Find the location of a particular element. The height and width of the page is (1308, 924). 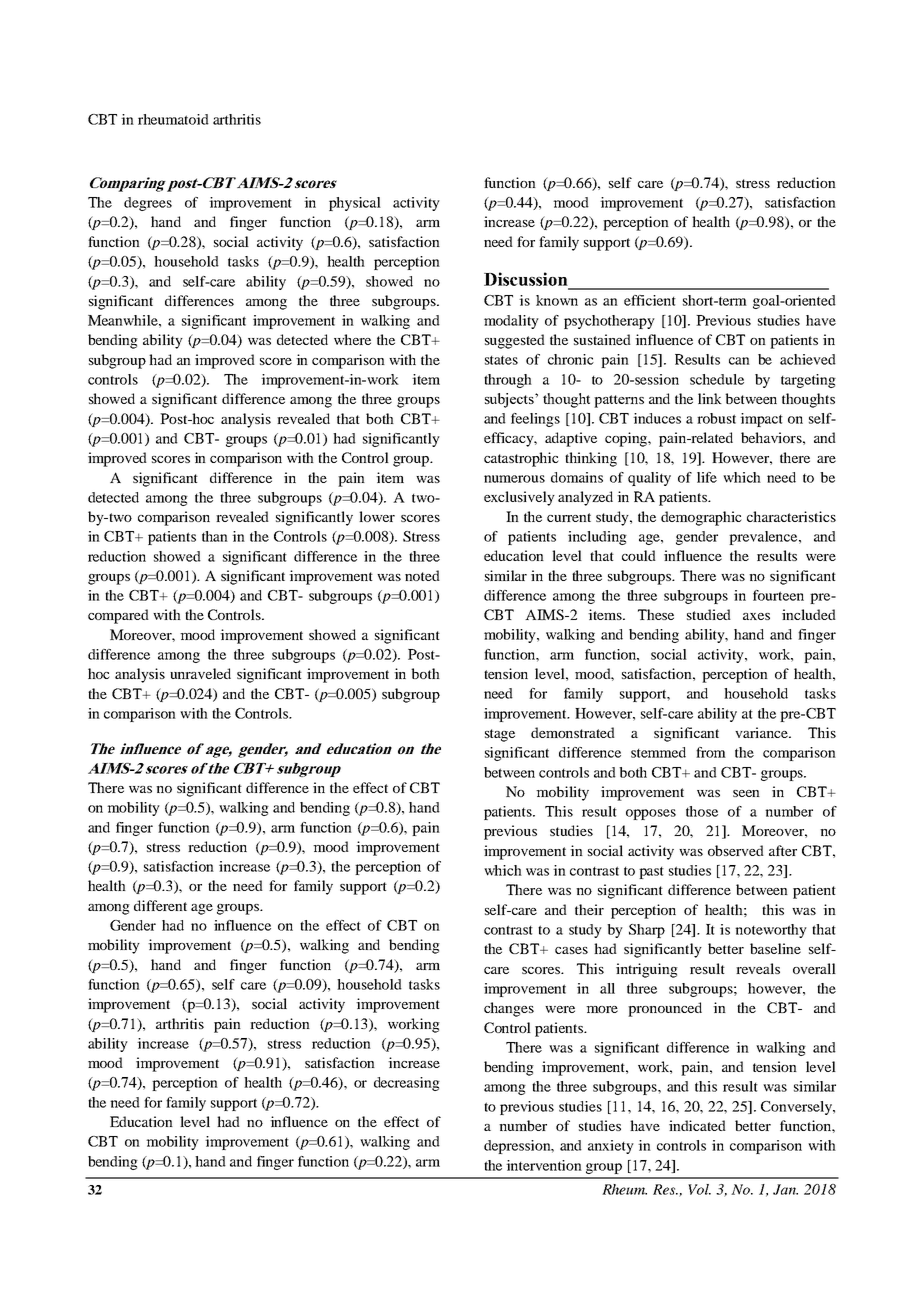

efficient is located at coordinates (650, 300).
